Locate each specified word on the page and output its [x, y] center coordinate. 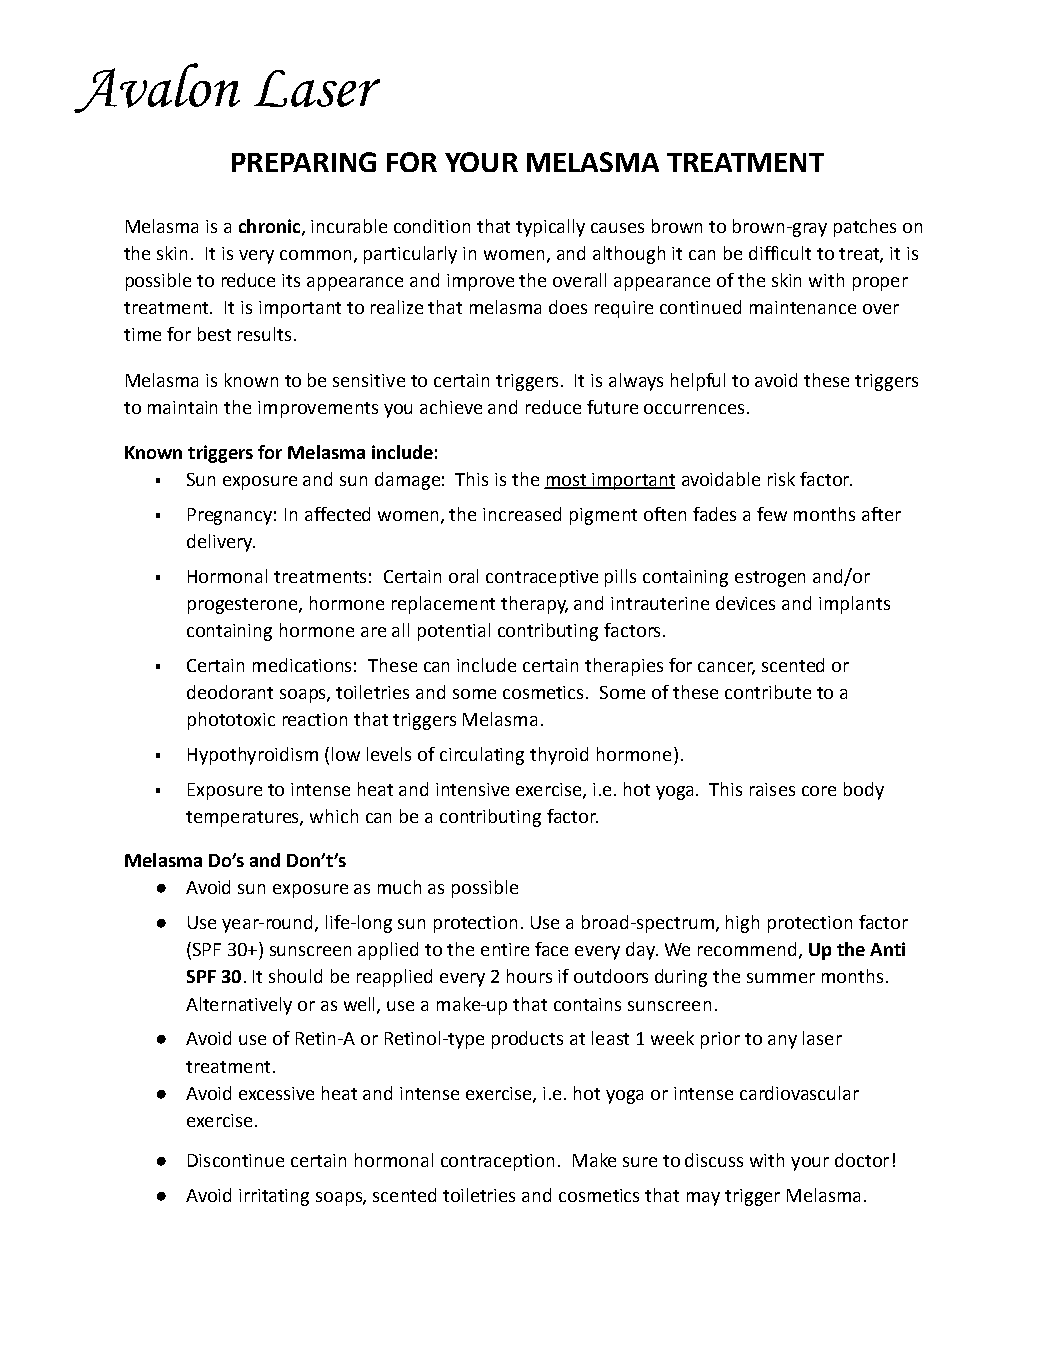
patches [865, 228]
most [566, 481]
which [334, 816]
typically [550, 228]
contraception [497, 1162]
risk [781, 479]
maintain [182, 407]
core [819, 791]
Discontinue [236, 1160]
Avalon [157, 88]
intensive [472, 789]
